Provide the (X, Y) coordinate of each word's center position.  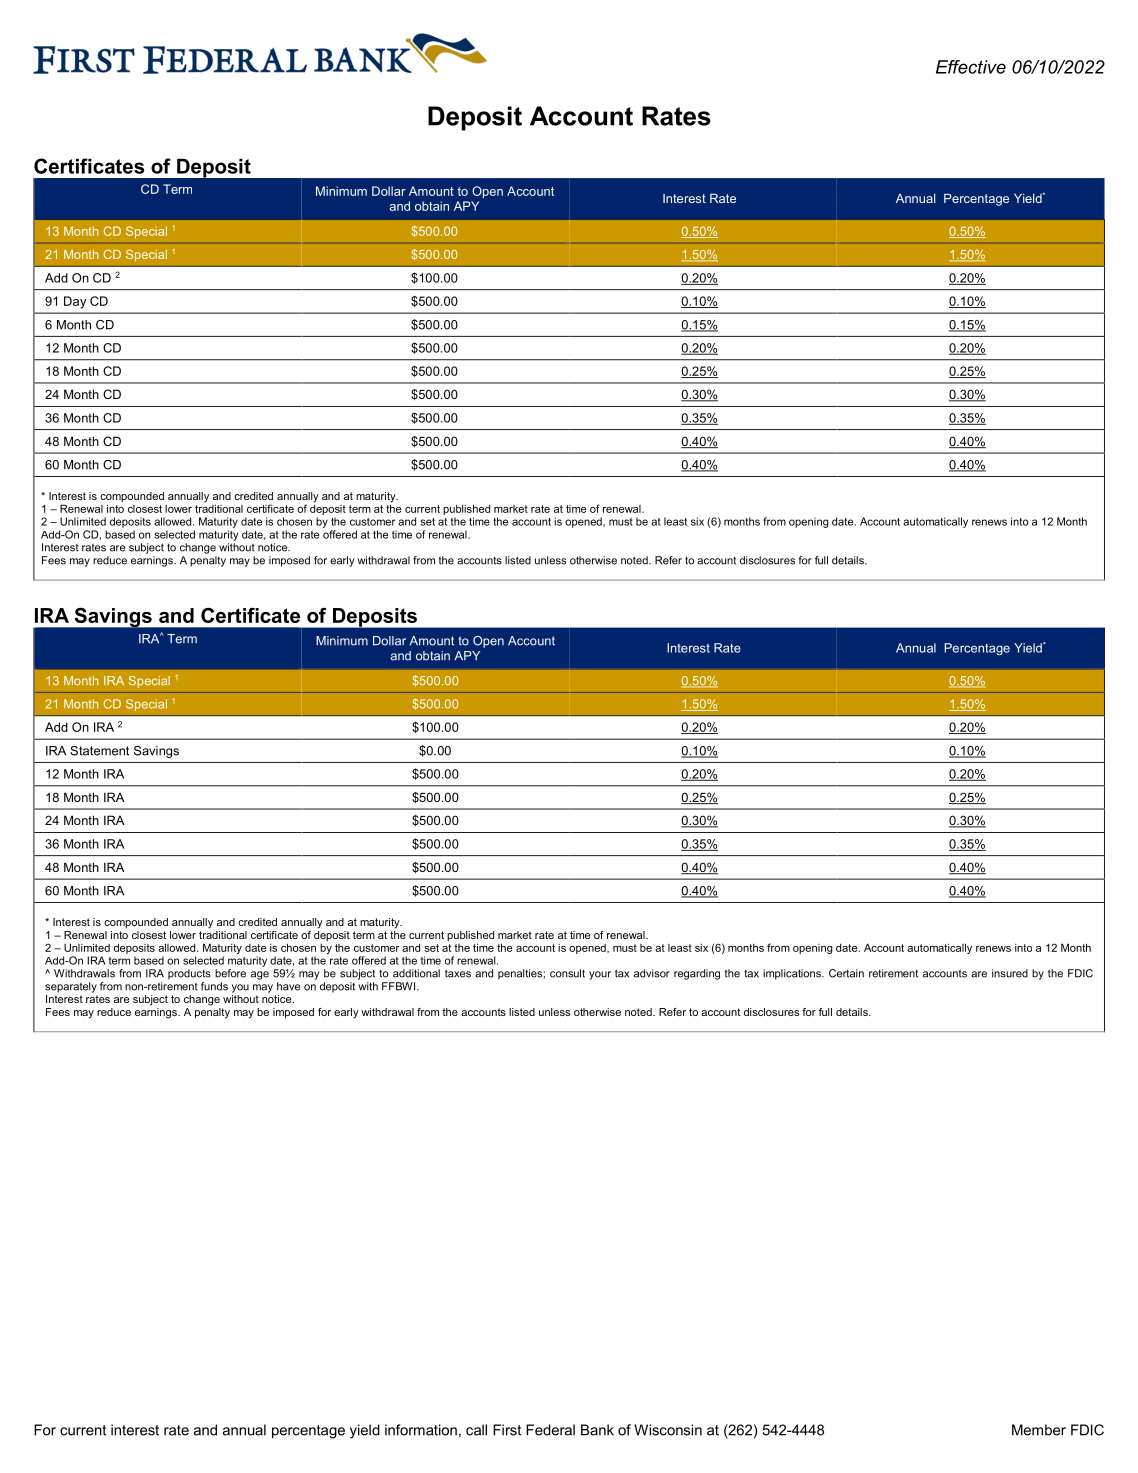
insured (1010, 973)
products (189, 974)
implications (793, 974)
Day (75, 302)
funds (214, 986)
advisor (652, 973)
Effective (971, 67)
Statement (99, 751)
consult (567, 973)
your (600, 975)
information (421, 1430)
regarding (697, 974)
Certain (846, 973)
